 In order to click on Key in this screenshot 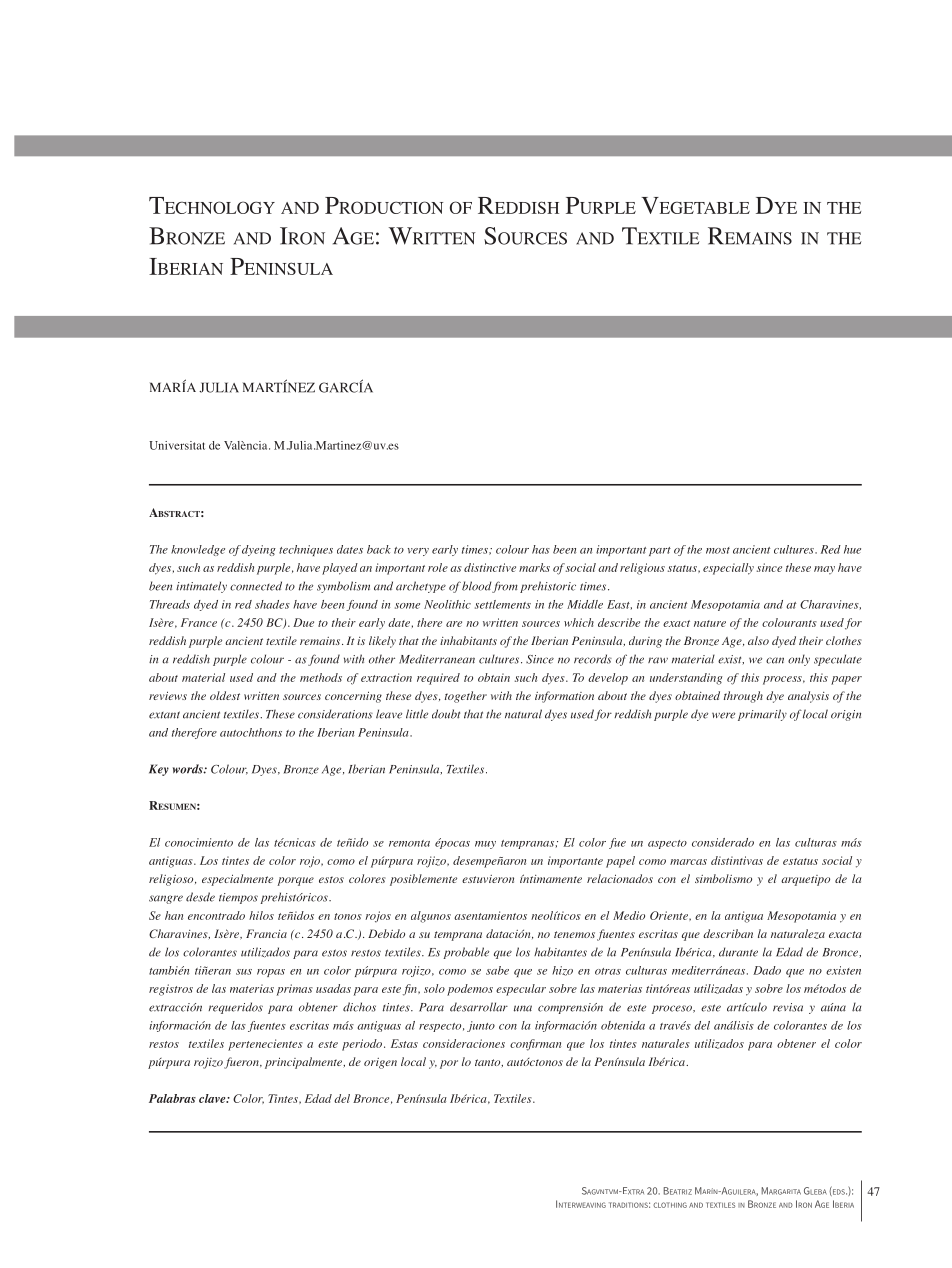, I will do `click(159, 770)`.
